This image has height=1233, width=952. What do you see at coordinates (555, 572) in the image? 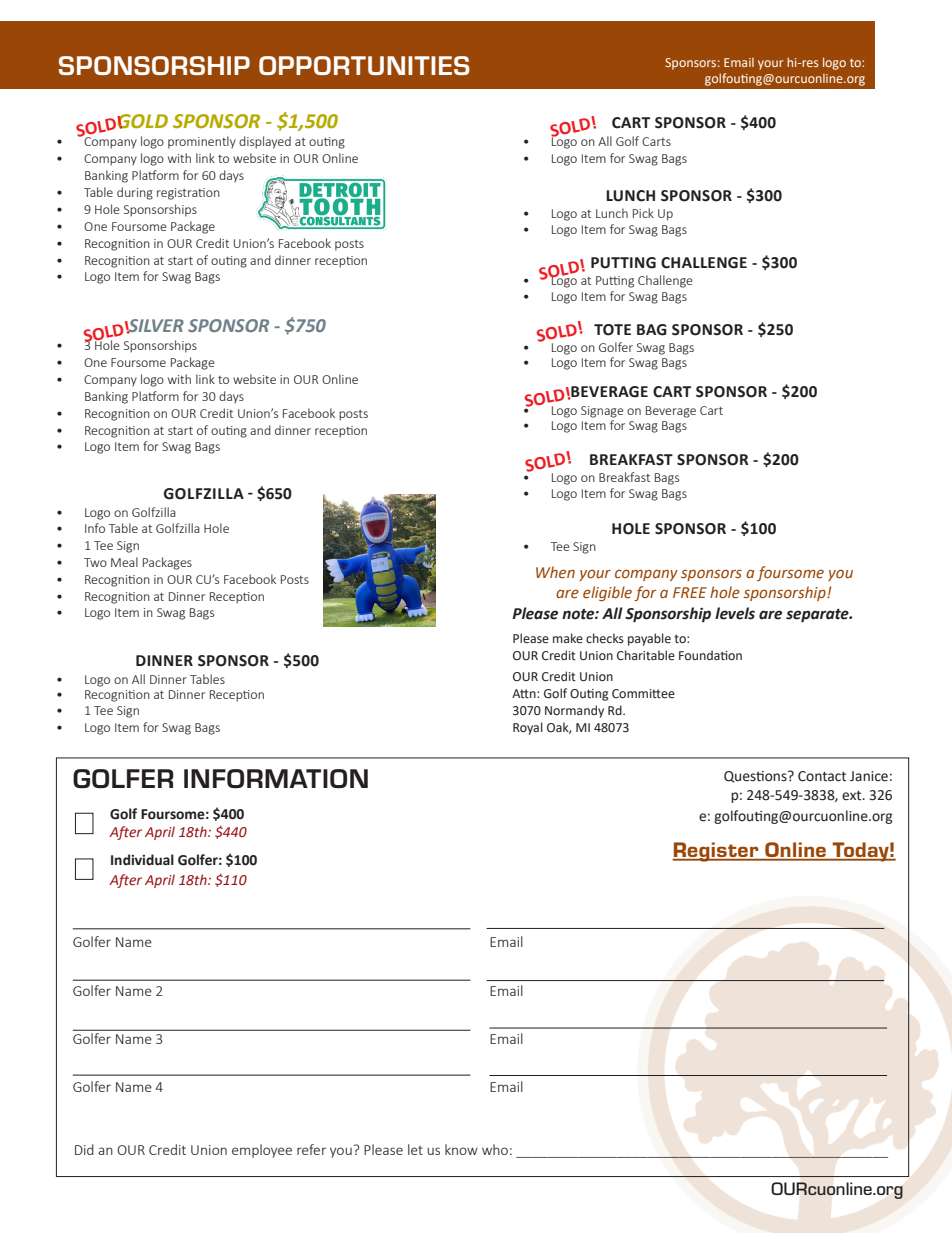
I see `When` at bounding box center [555, 572].
